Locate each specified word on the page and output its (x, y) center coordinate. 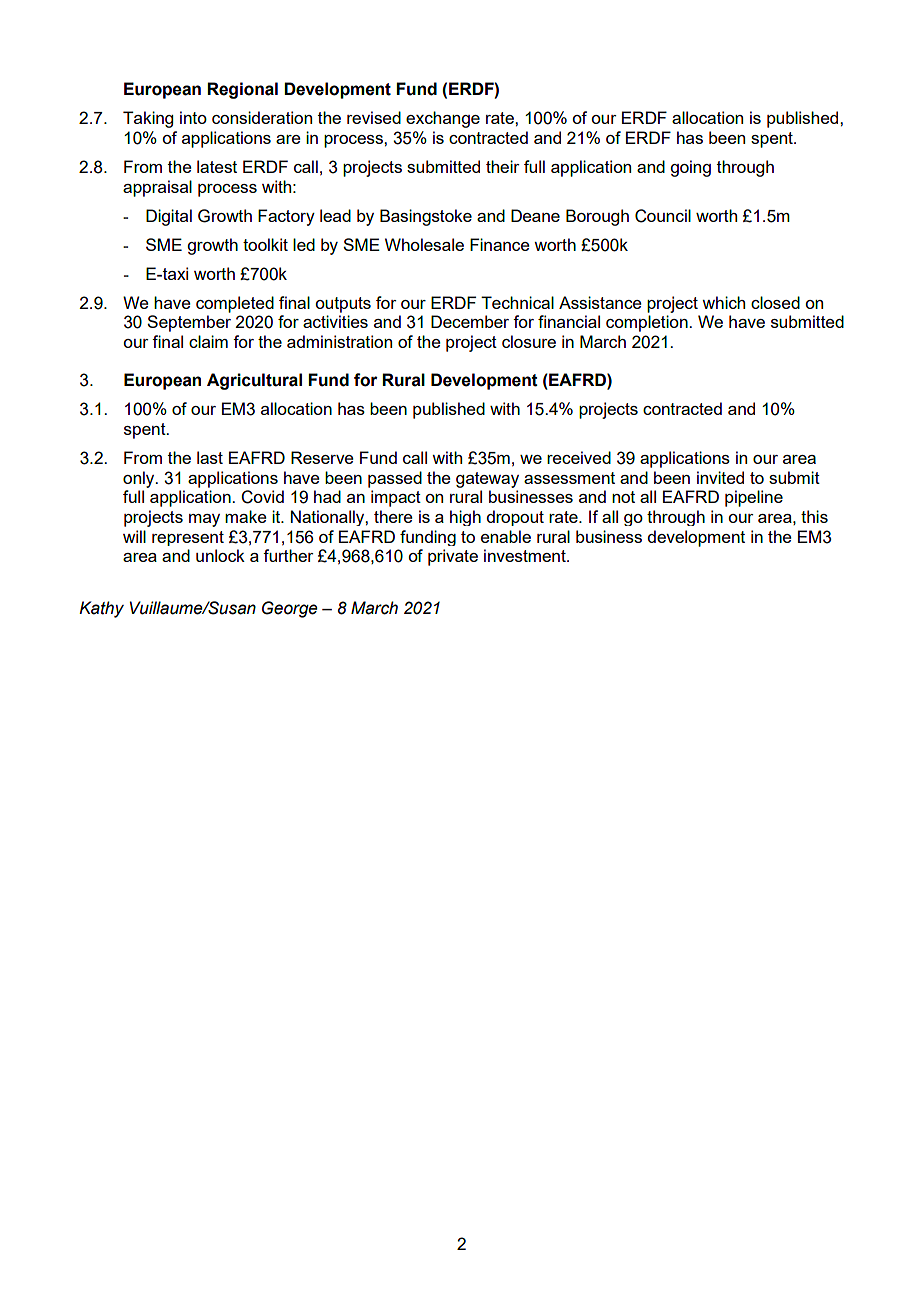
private (453, 557)
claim (208, 341)
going (690, 168)
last (210, 457)
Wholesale (424, 244)
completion (648, 323)
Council (663, 216)
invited (720, 477)
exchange (443, 119)
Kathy (101, 609)
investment (526, 555)
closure (529, 341)
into (193, 117)
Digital (169, 217)
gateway (487, 480)
